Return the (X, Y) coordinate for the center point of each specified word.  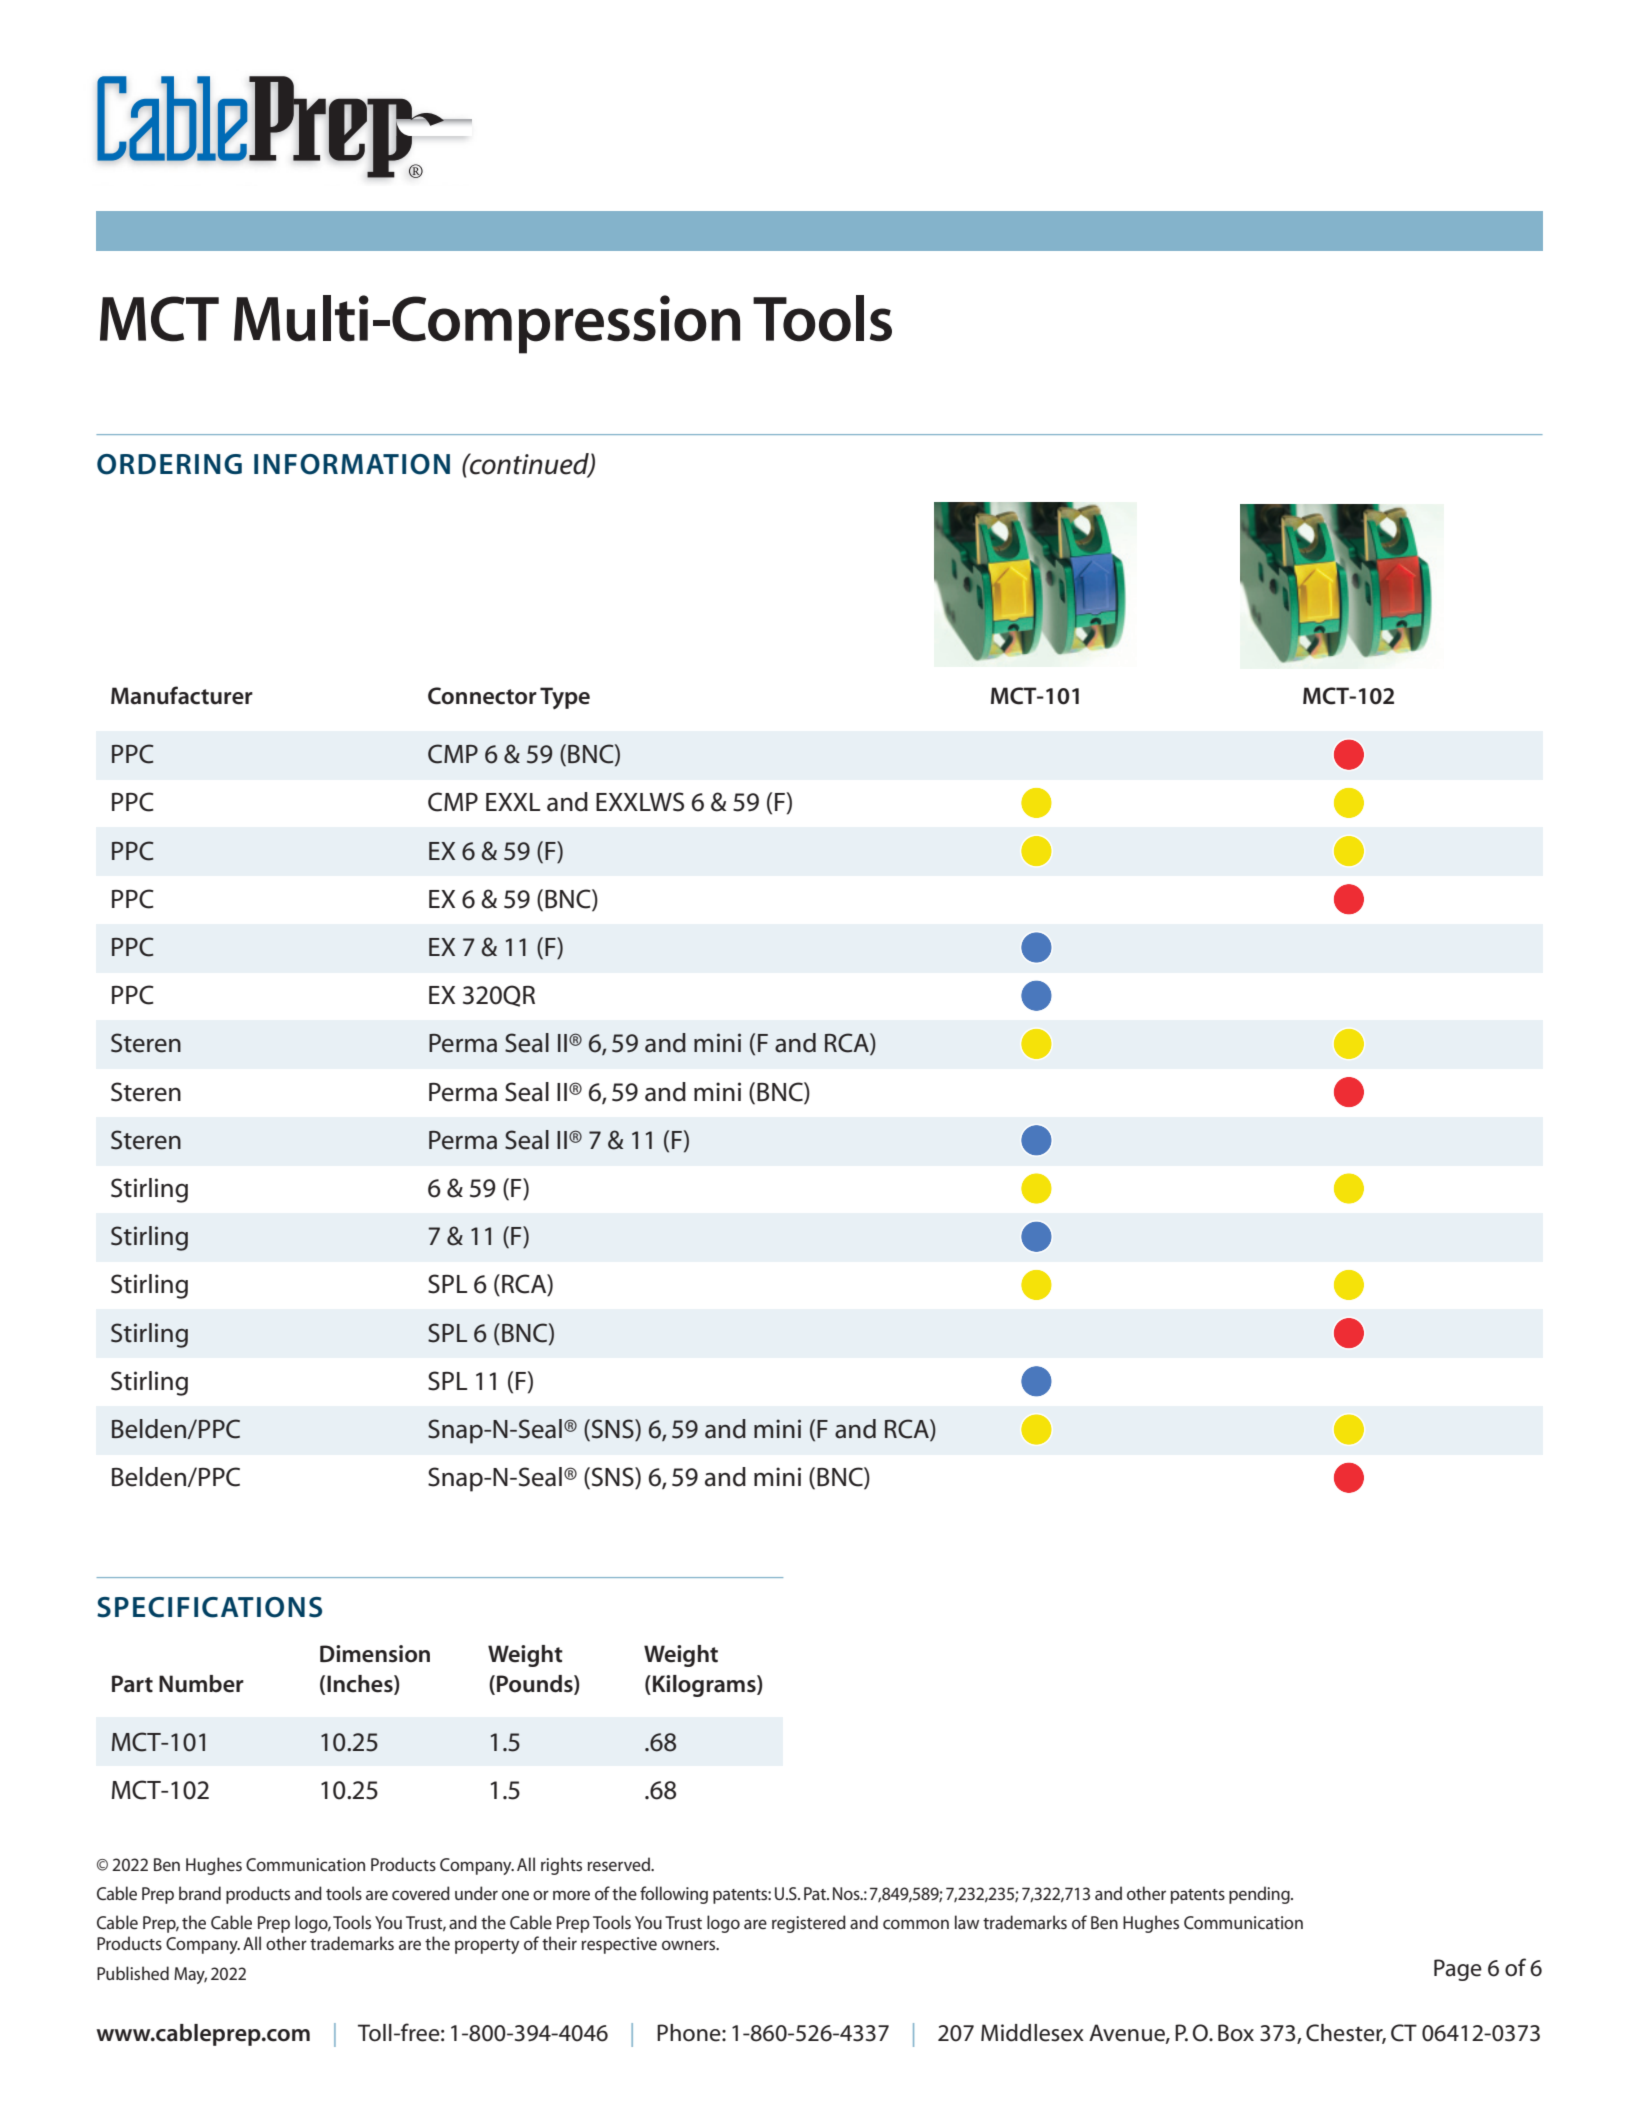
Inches (361, 1684)
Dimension (375, 1654)
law (967, 1922)
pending (1260, 1895)
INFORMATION (352, 464)
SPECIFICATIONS (209, 1607)
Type (565, 698)
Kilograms (705, 1686)
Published (133, 1973)
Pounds (536, 1684)
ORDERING (169, 464)
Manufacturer (182, 695)
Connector (482, 696)
